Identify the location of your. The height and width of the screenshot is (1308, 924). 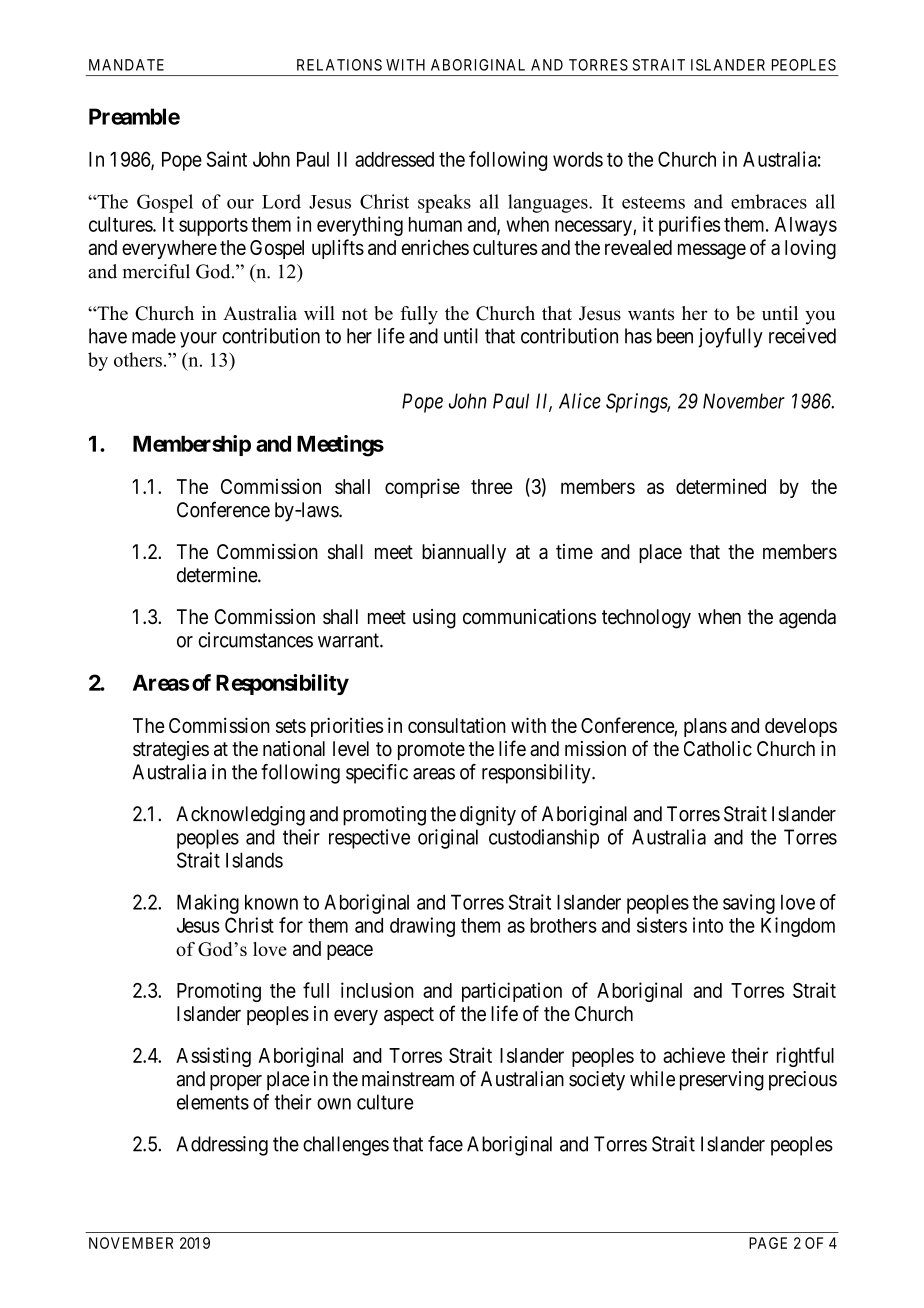
(198, 340).
